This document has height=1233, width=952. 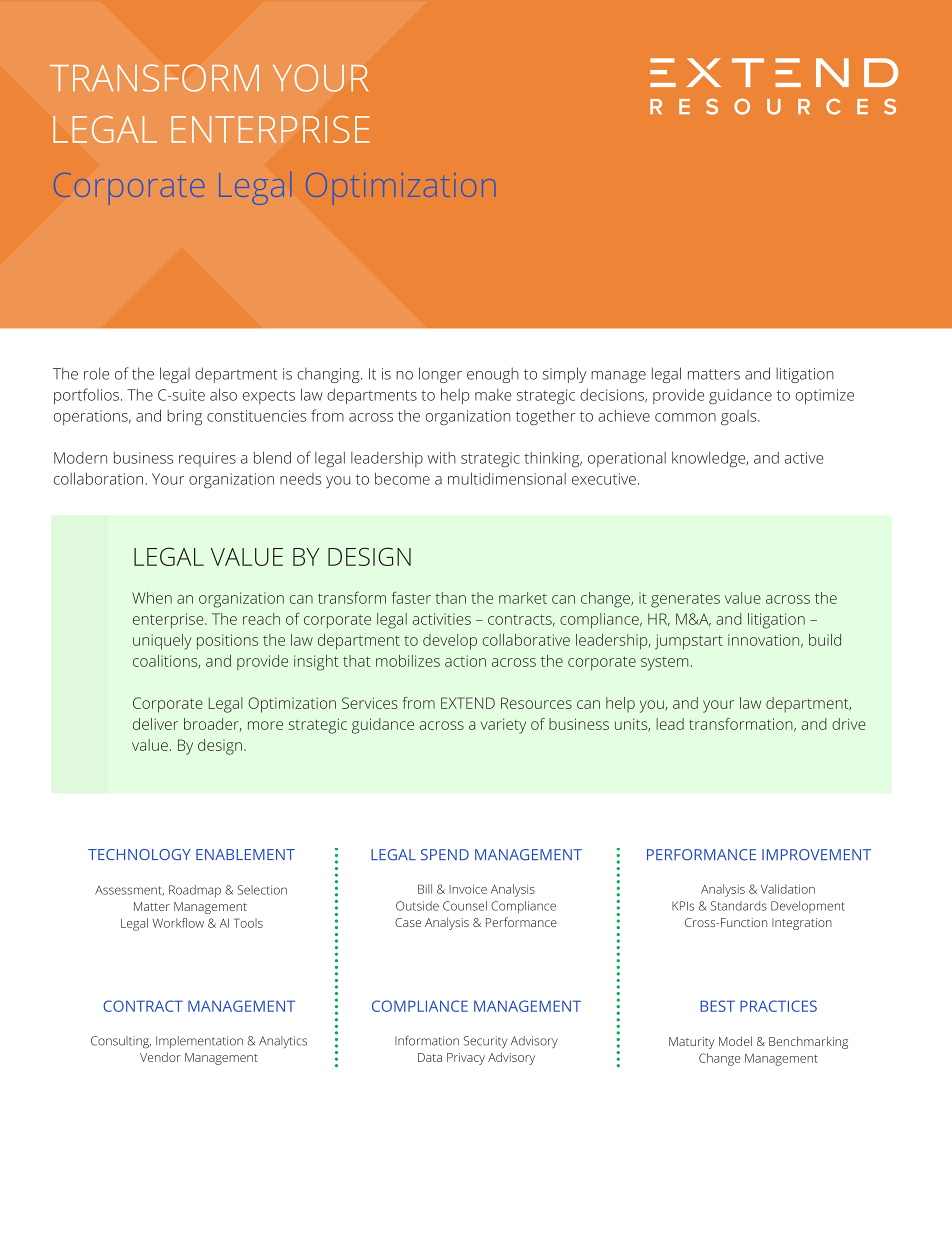 What do you see at coordinates (740, 418) in the document?
I see `goals` at bounding box center [740, 418].
